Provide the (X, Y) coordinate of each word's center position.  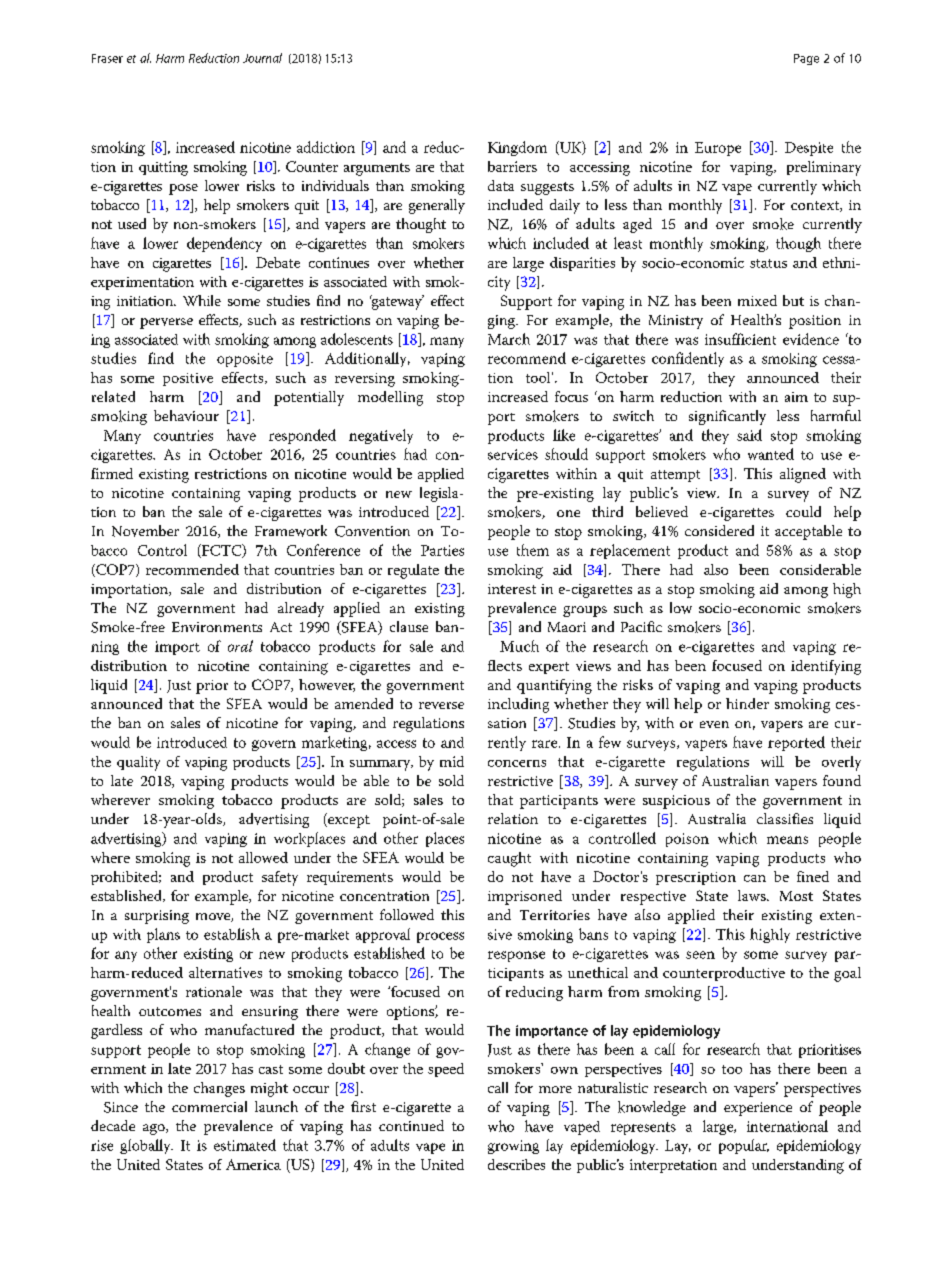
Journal (262, 58)
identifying (826, 667)
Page (806, 59)
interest (512, 589)
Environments (217, 627)
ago (155, 1129)
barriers (512, 166)
